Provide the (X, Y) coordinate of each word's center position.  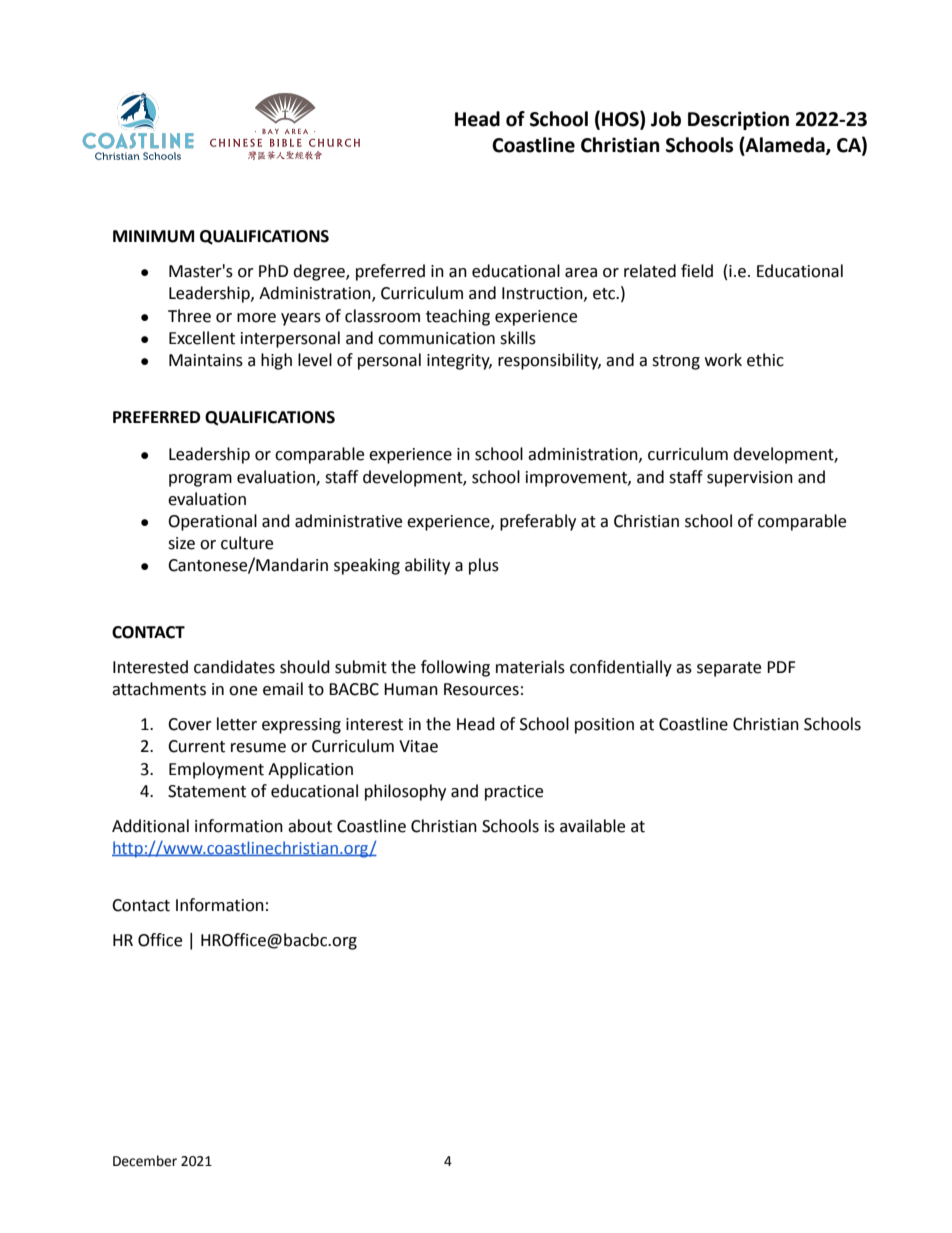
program (200, 480)
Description (738, 120)
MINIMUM (153, 236)
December (145, 1161)
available (592, 826)
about (310, 826)
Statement (207, 791)
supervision (750, 479)
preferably (538, 522)
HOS (621, 120)
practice (514, 793)
